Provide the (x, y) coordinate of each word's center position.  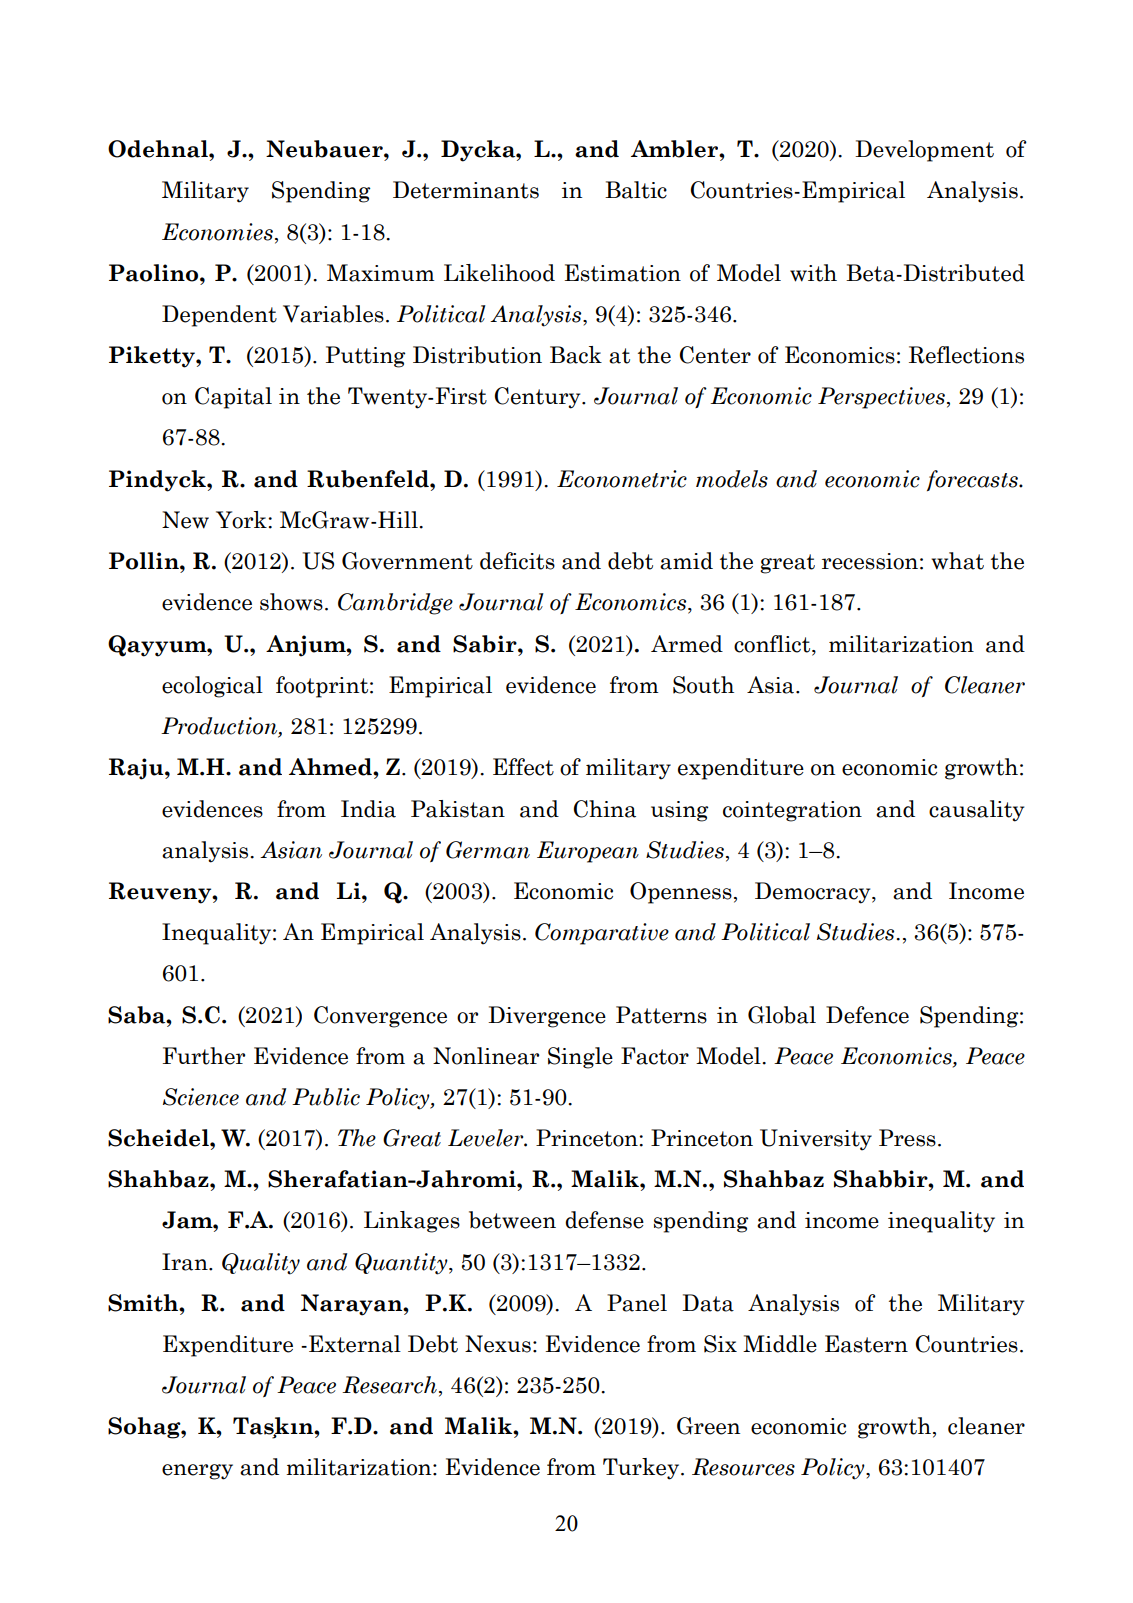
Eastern (866, 1344)
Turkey (642, 1469)
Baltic (636, 190)
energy (197, 1472)
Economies (217, 232)
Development (924, 151)
